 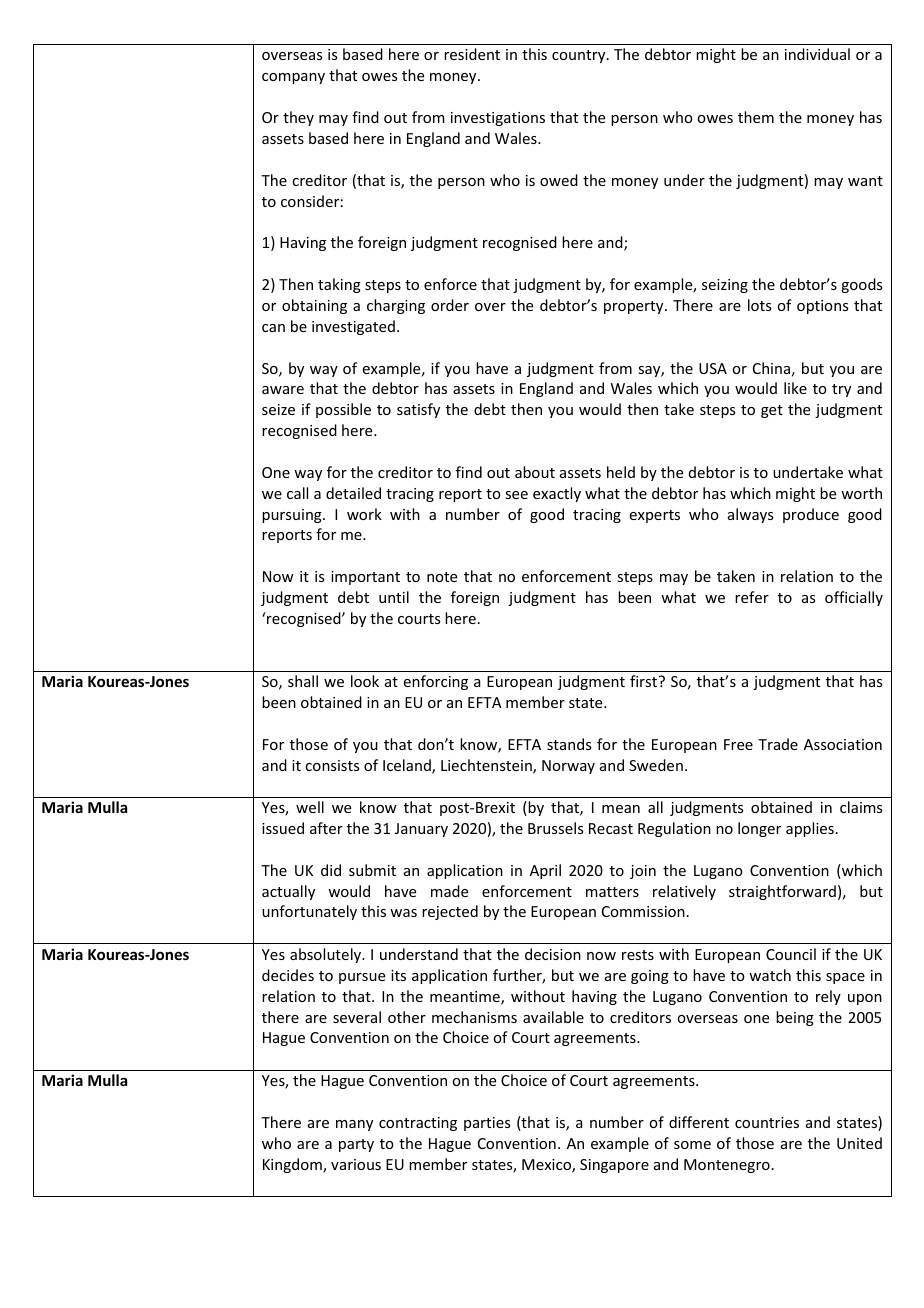 What do you see at coordinates (293, 78) in the image?
I see `company` at bounding box center [293, 78].
